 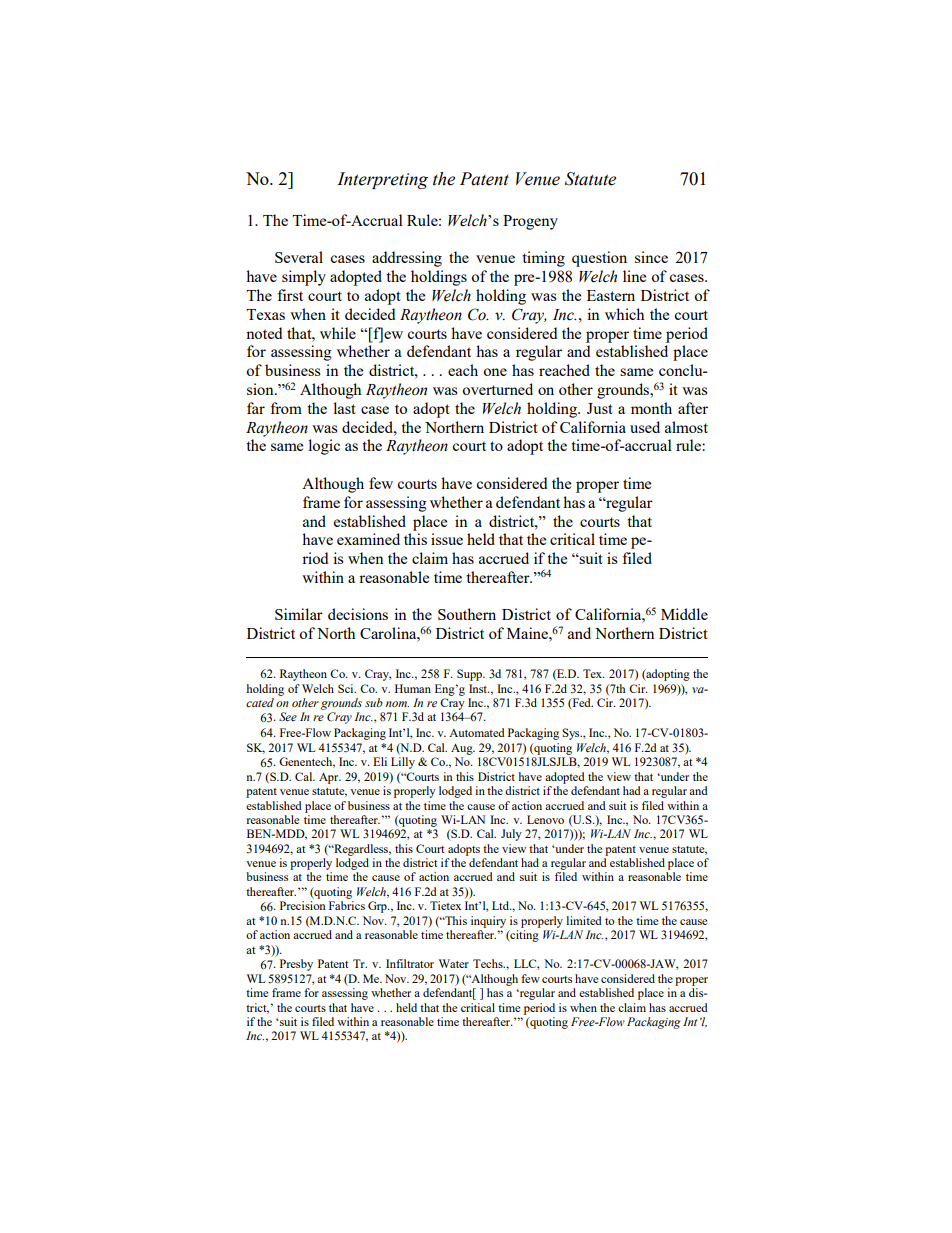 I want to click on overturned, so click(x=497, y=389).
